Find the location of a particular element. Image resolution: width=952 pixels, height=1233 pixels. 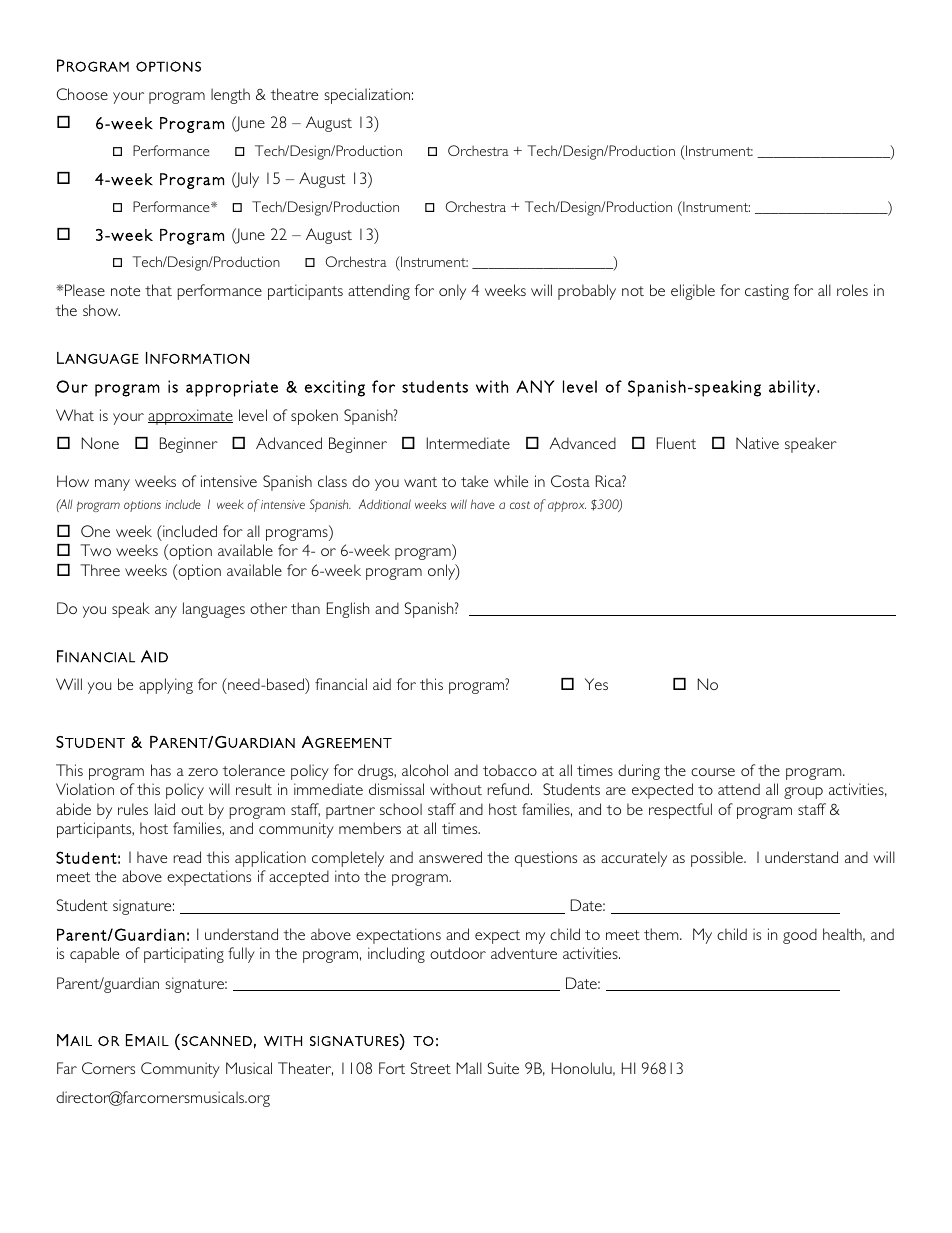

casting is located at coordinates (767, 292).
